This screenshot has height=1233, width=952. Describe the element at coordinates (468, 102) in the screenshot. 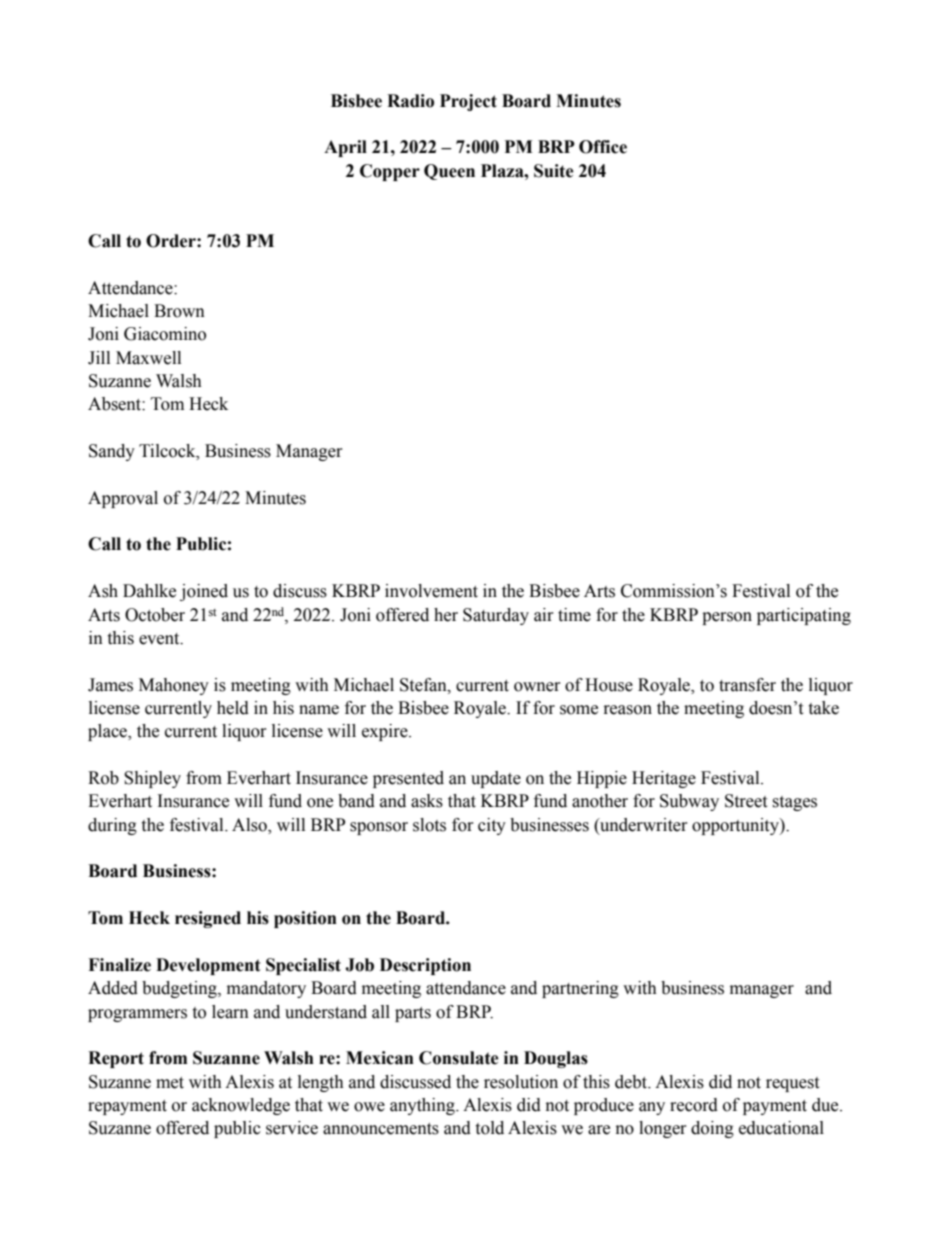

I see `Project` at that location.
